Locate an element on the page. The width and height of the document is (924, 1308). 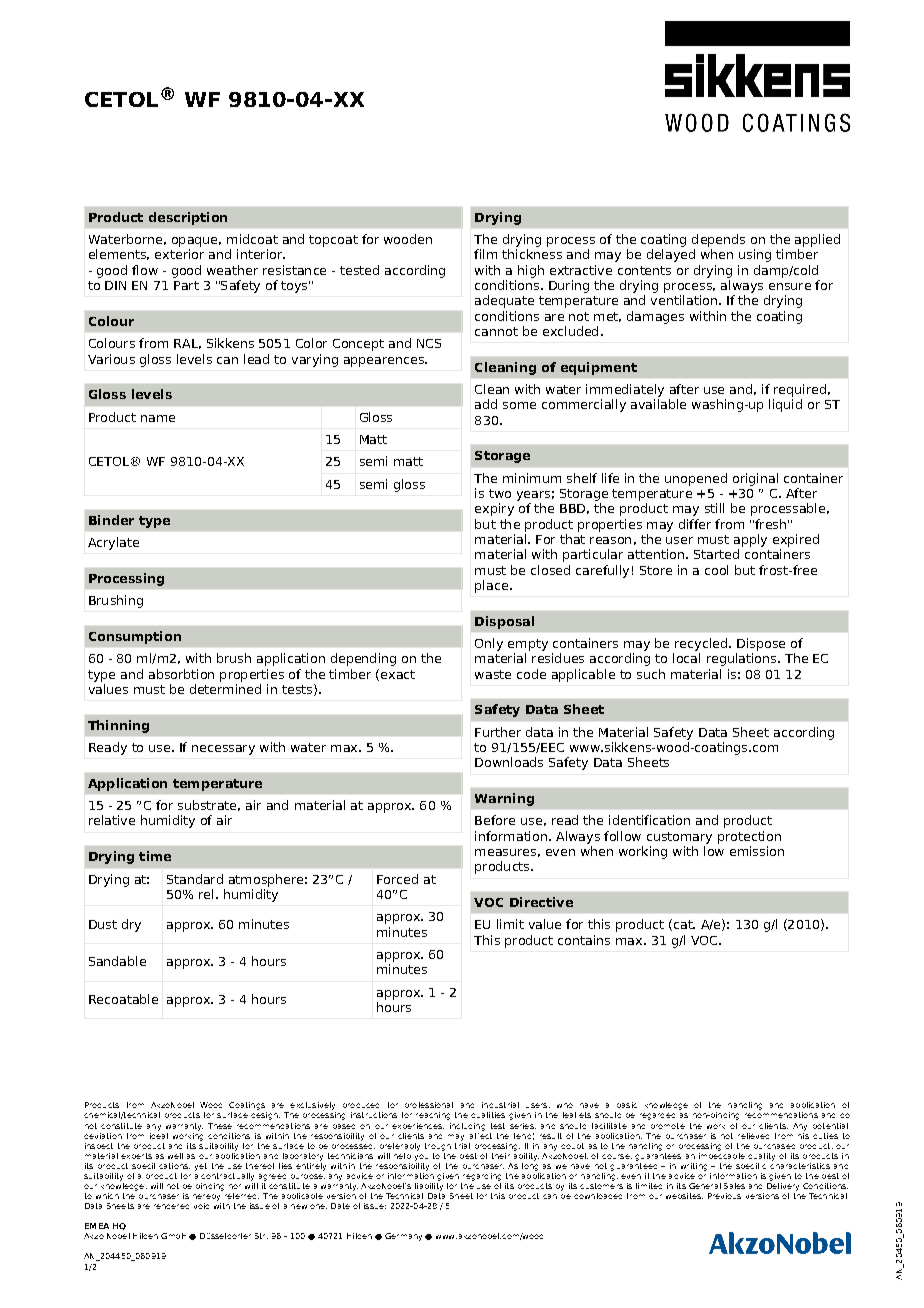
exterior is located at coordinates (179, 254).
